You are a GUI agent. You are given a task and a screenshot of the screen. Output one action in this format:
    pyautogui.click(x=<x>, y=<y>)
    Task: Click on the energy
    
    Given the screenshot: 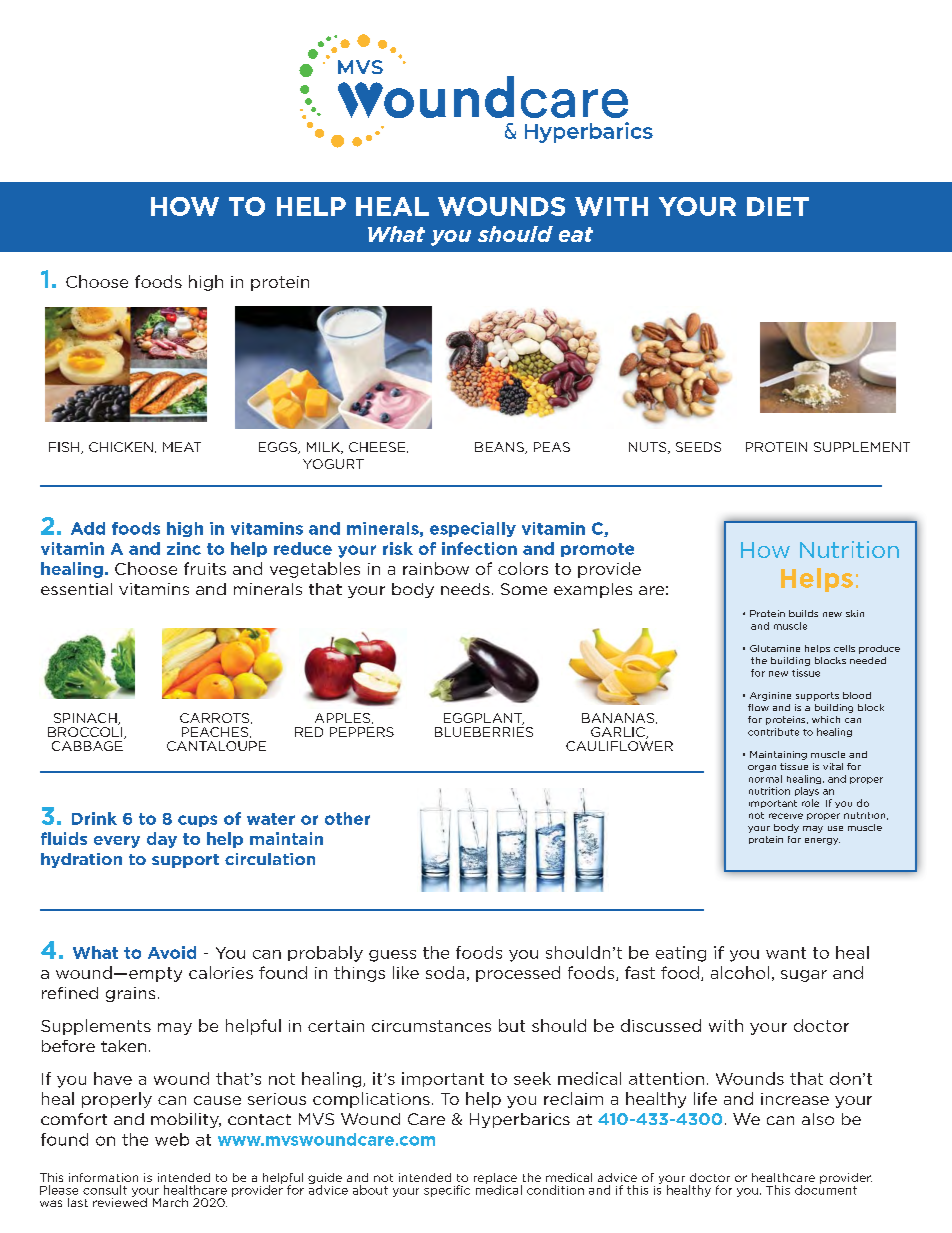 What is the action you would take?
    pyautogui.click(x=822, y=841)
